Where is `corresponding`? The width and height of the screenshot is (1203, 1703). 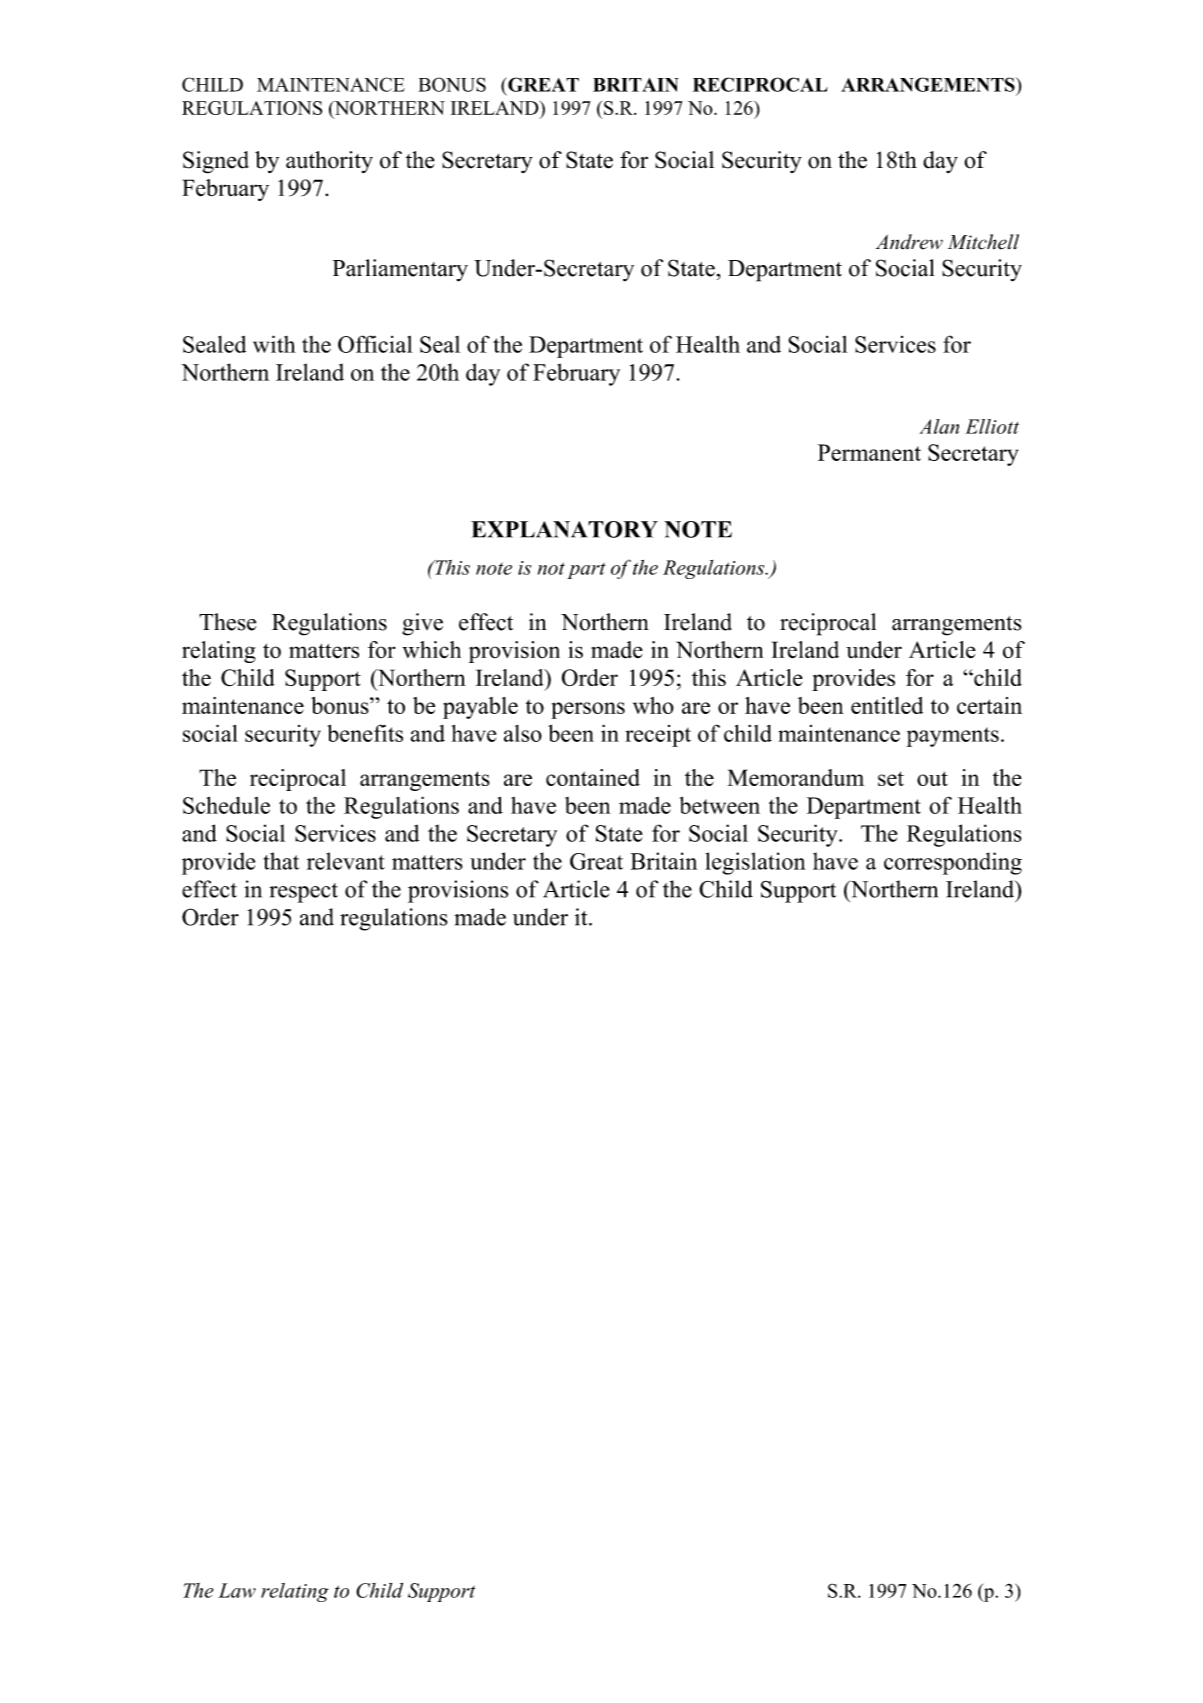 corresponding is located at coordinates (953, 863).
